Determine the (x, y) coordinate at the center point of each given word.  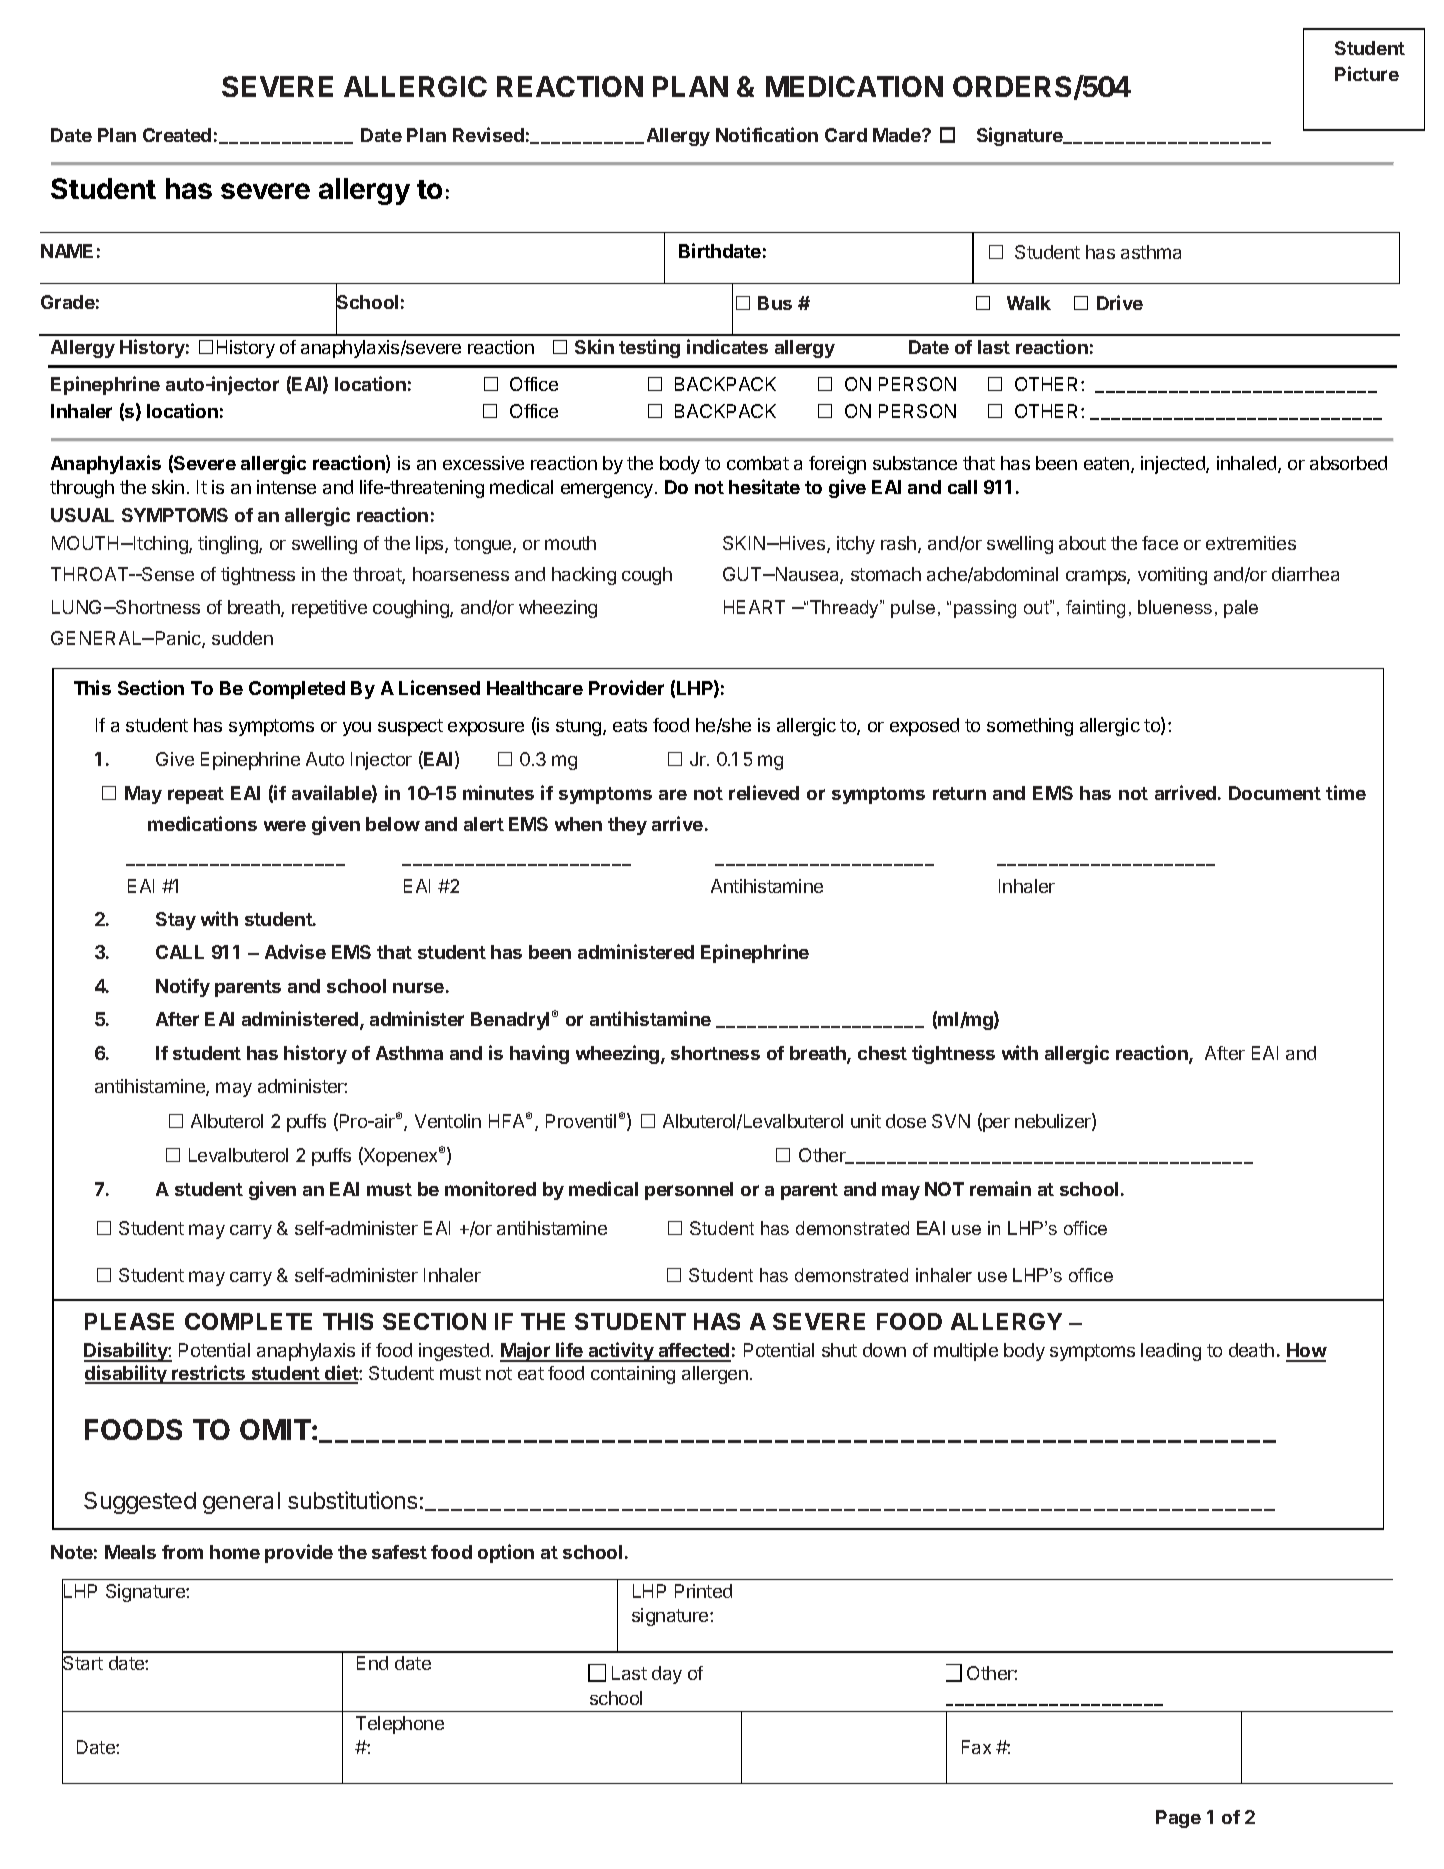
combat (758, 463)
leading (1171, 1352)
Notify (183, 987)
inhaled (1248, 464)
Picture (1367, 73)
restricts (209, 1374)
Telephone (400, 1725)
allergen (715, 1375)
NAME (67, 251)
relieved (764, 792)
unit (866, 1121)
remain (1000, 1188)
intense (286, 487)
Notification (767, 134)
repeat (196, 795)
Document (1275, 793)
